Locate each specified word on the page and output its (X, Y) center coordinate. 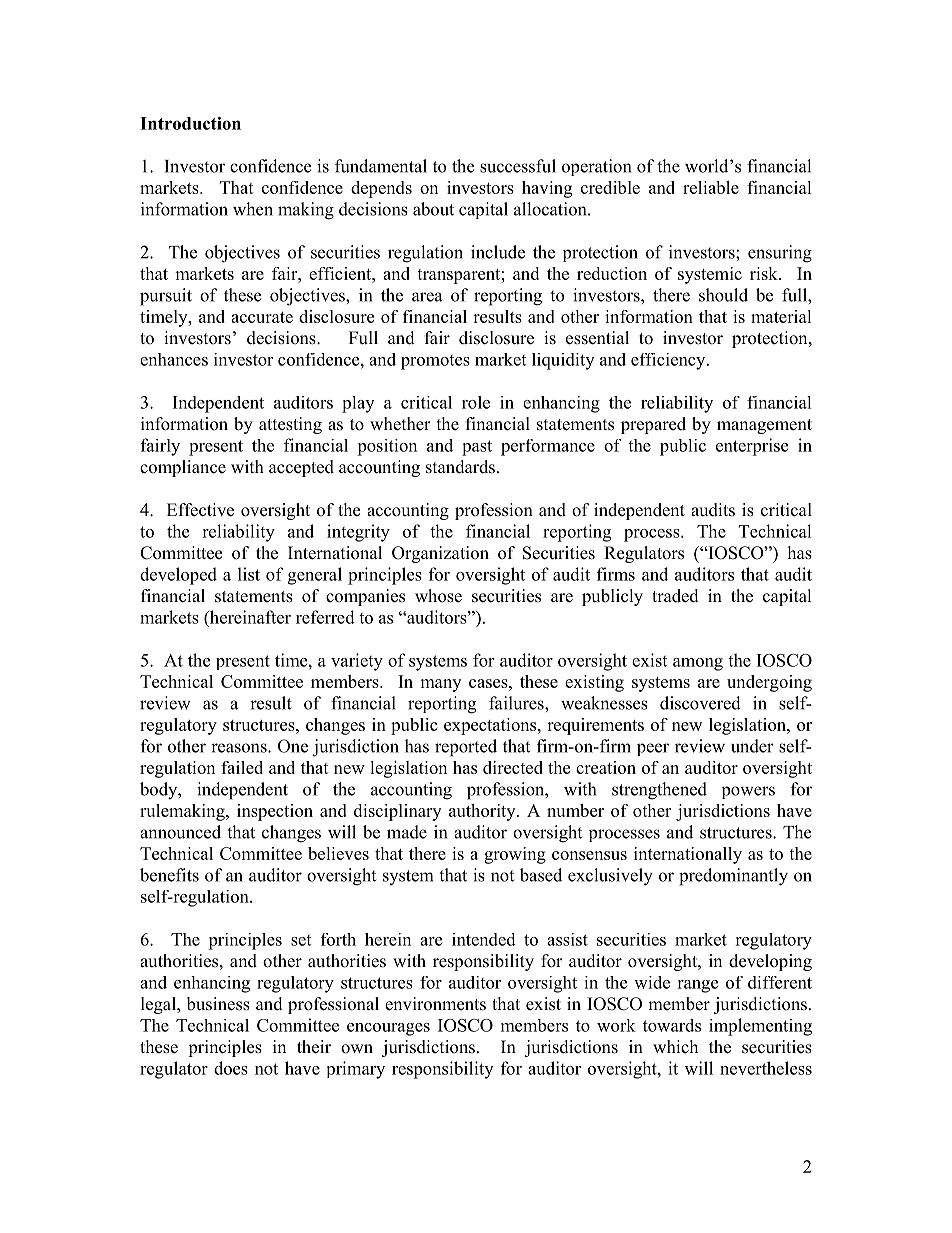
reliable (711, 187)
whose (438, 596)
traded (675, 596)
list (249, 574)
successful (518, 166)
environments (435, 1004)
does (231, 1068)
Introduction (190, 123)
